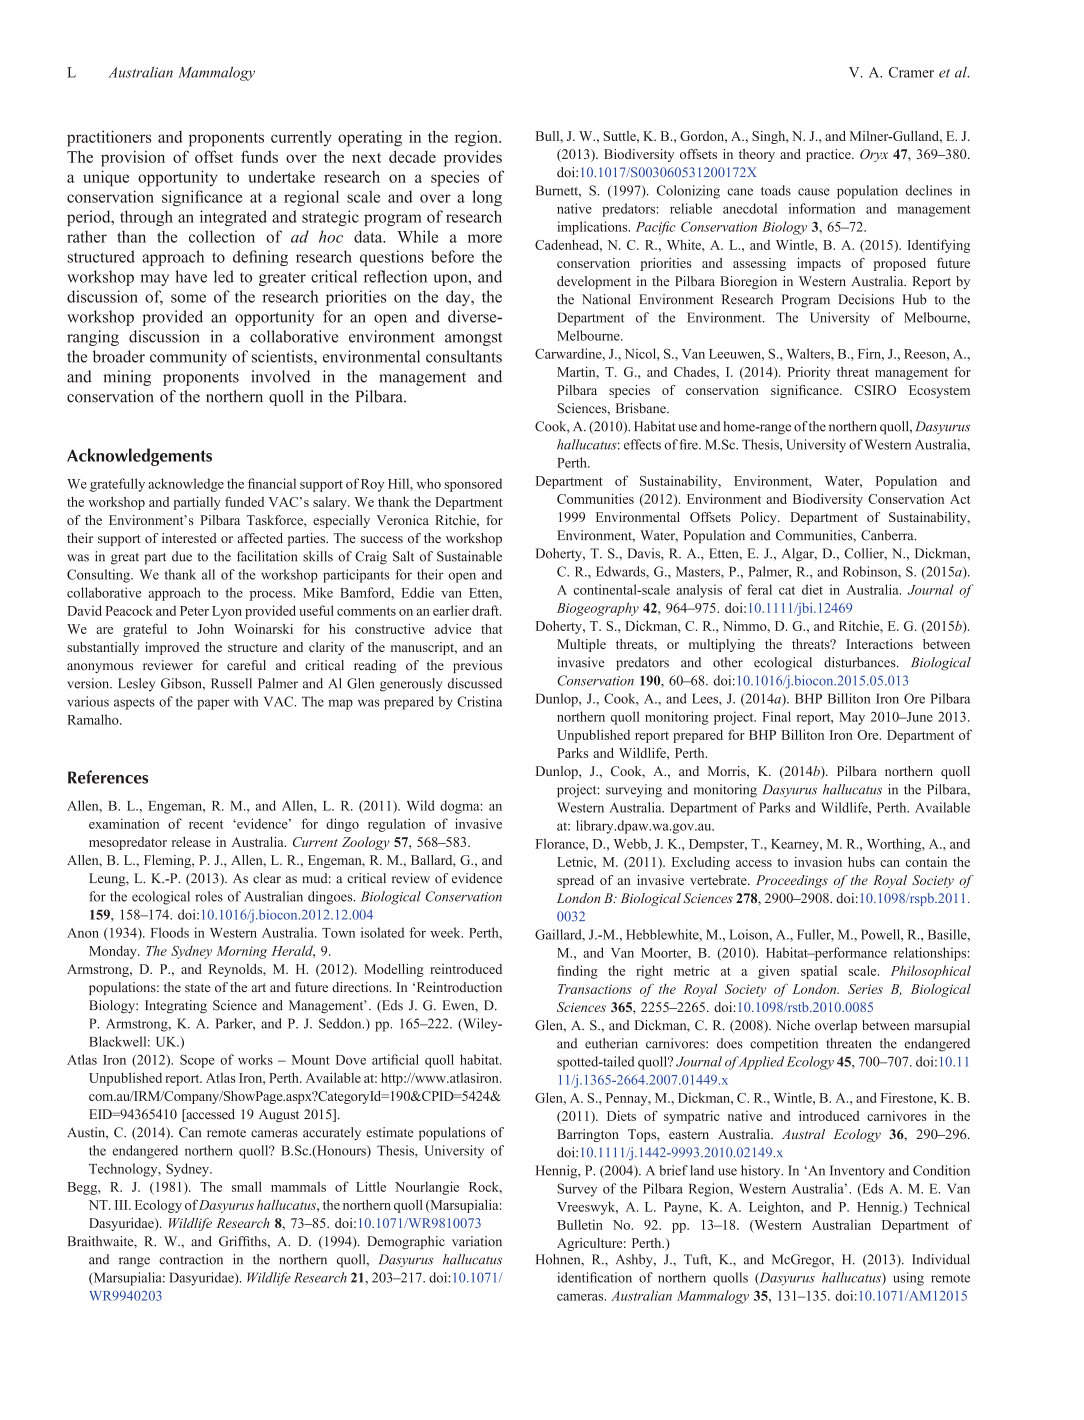  I want to click on practitioners, so click(109, 138).
